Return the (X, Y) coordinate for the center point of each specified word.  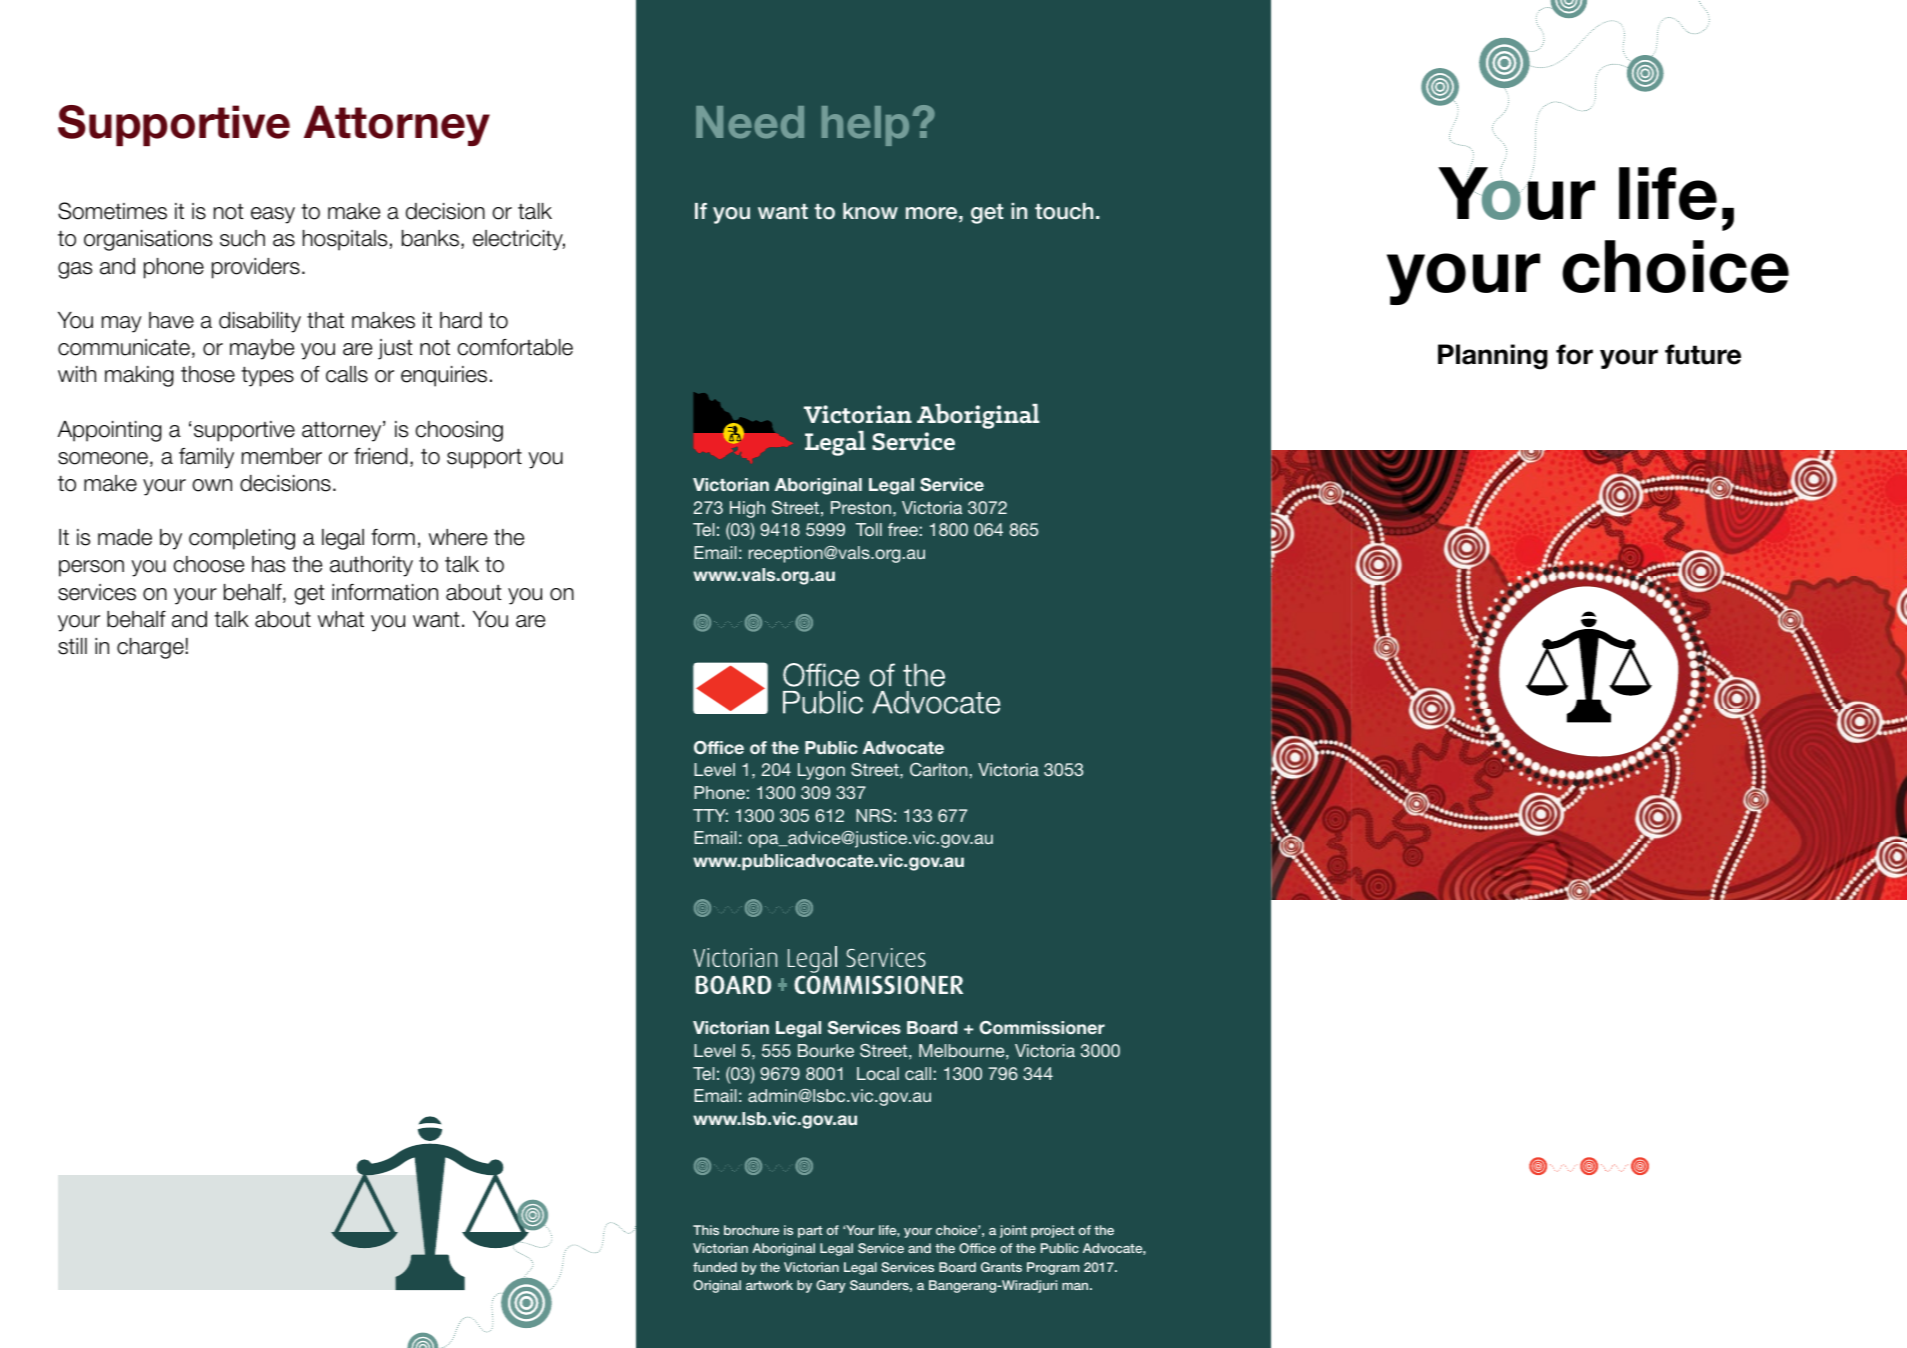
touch (1064, 211)
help (865, 126)
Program (1053, 1268)
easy (273, 215)
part (810, 1232)
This (706, 1230)
